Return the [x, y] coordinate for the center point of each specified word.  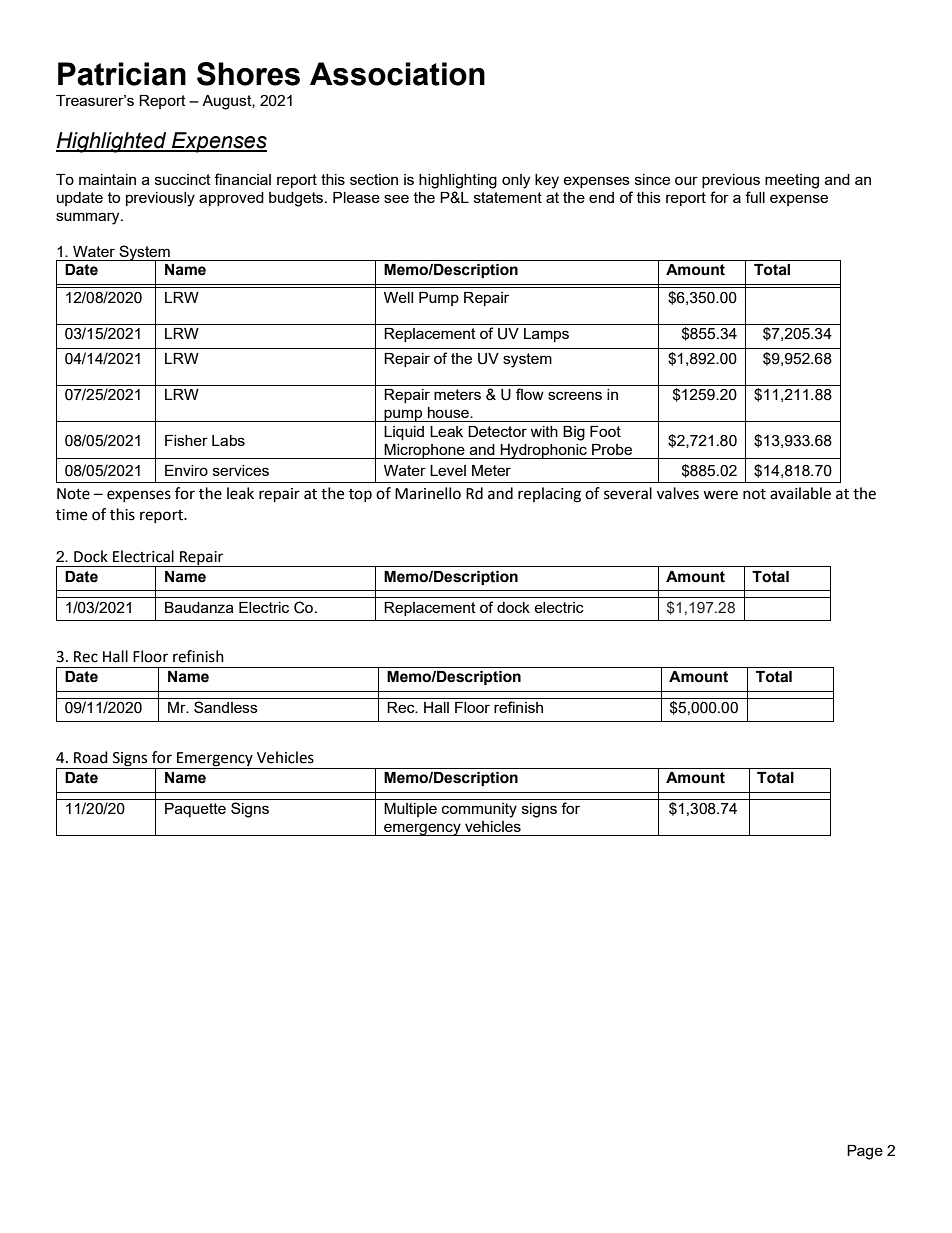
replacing [549, 495]
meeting [792, 181]
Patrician [122, 74]
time [71, 515]
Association [397, 74]
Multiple [410, 810]
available [800, 493]
